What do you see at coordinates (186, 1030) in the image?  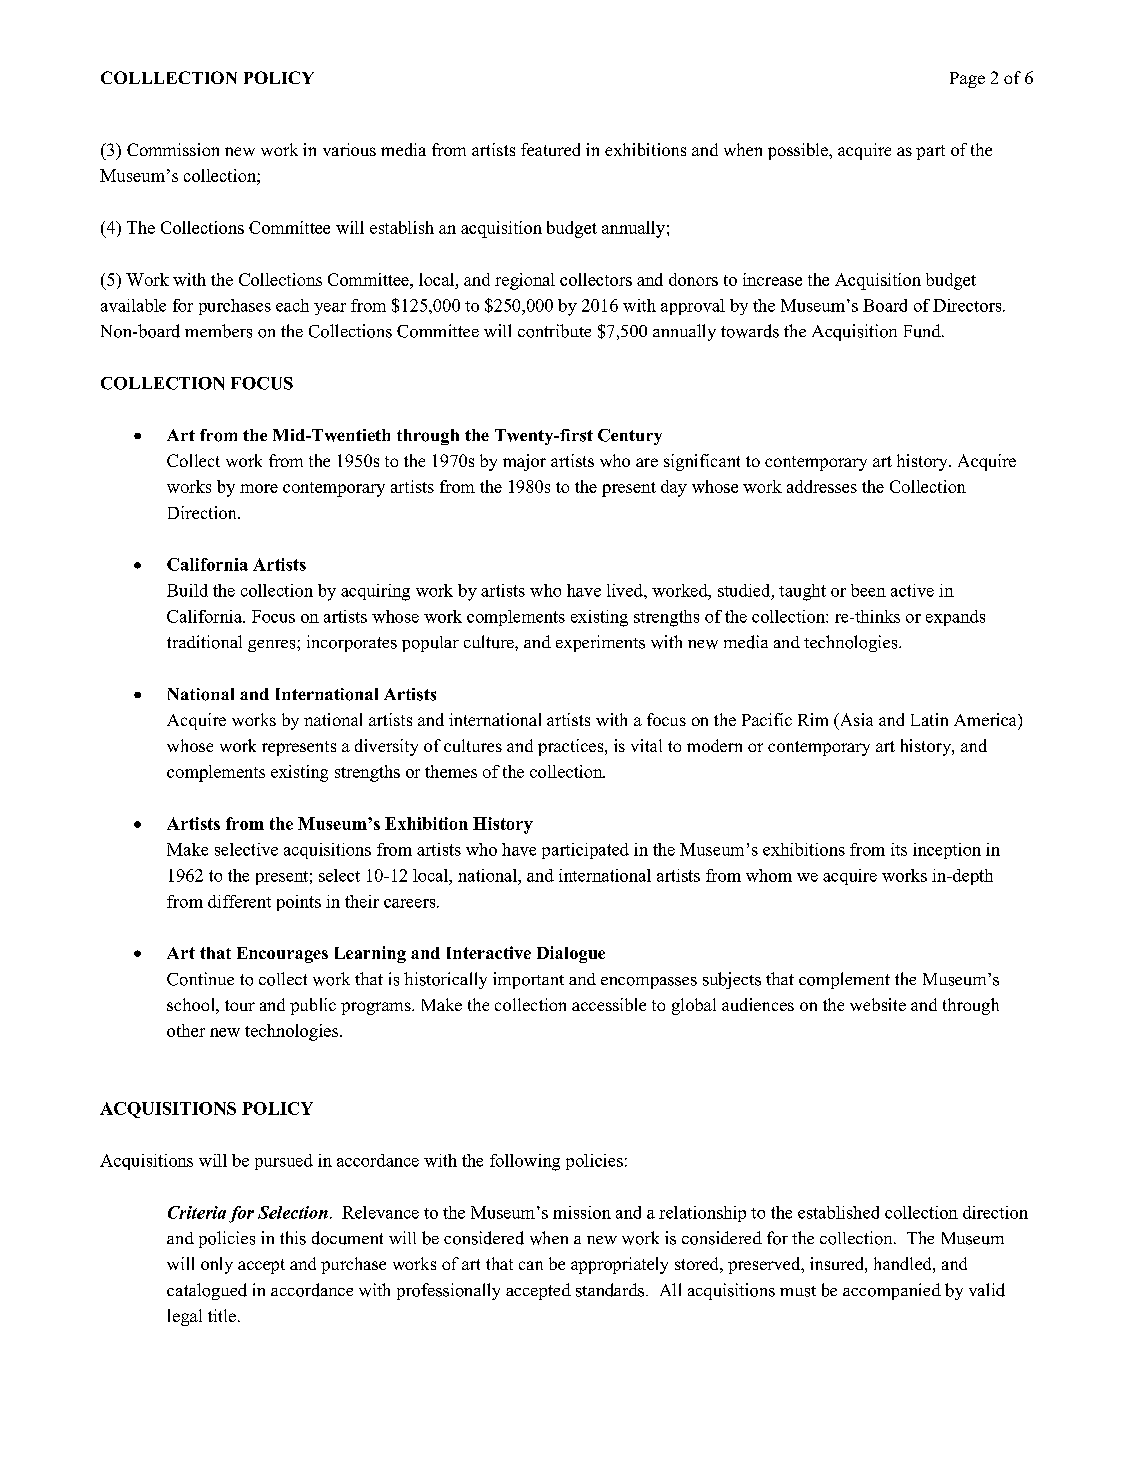 I see `other` at bounding box center [186, 1030].
